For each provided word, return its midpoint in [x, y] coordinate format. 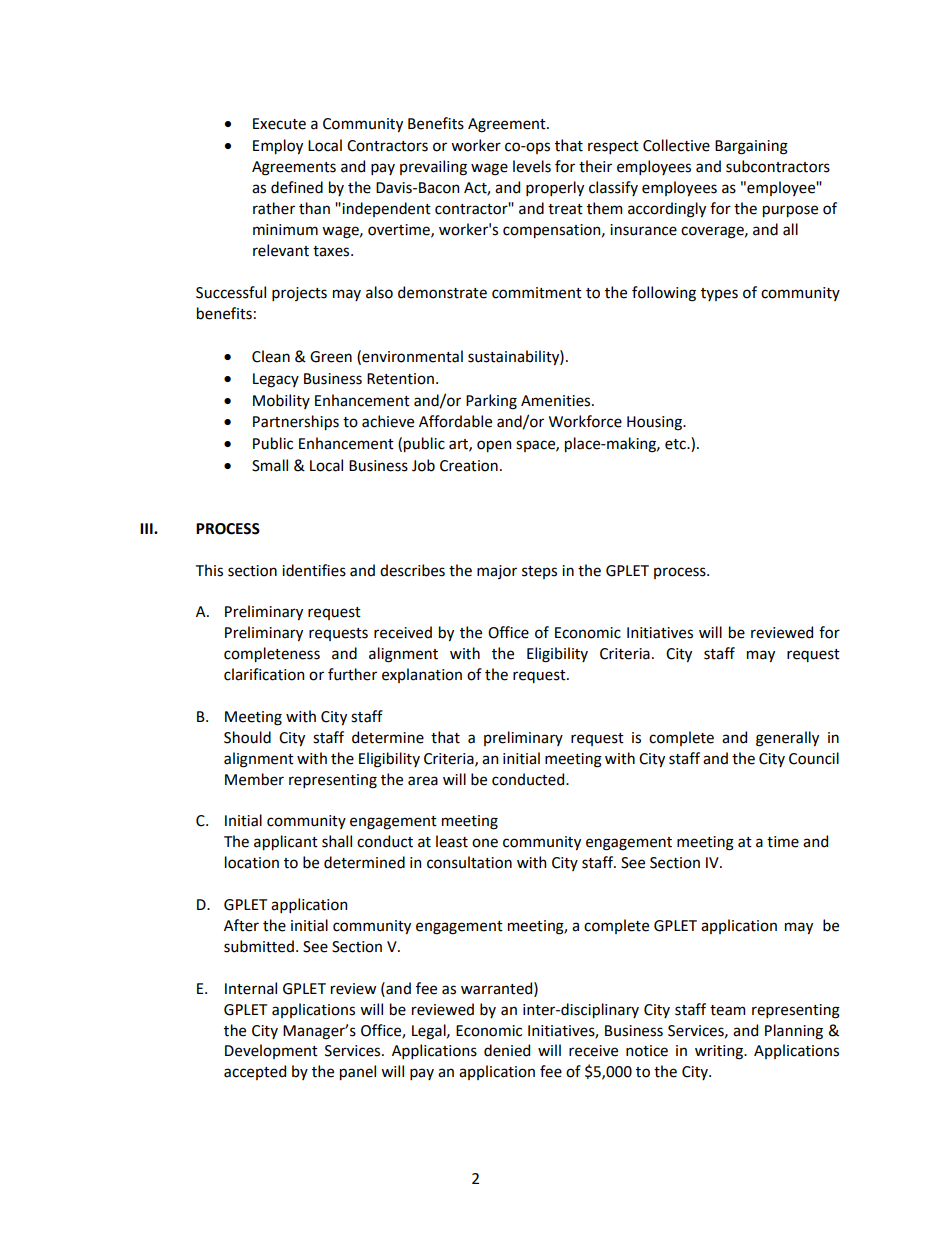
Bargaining [751, 147]
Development [271, 1051]
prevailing [433, 168]
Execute [279, 124]
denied [507, 1050]
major [497, 572]
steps [539, 572]
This [209, 570]
